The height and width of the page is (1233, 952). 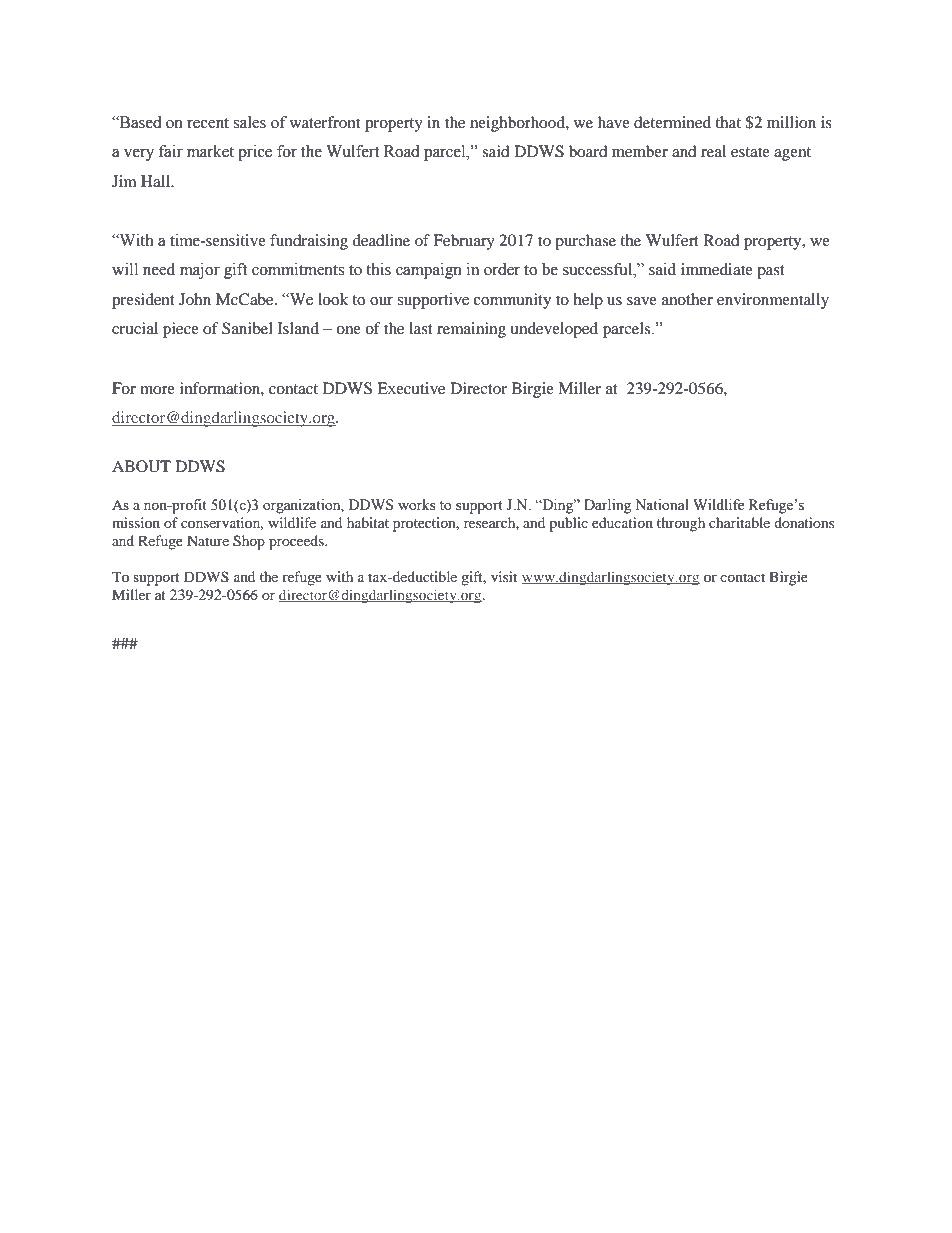 What do you see at coordinates (157, 390) in the page?
I see `more` at bounding box center [157, 390].
